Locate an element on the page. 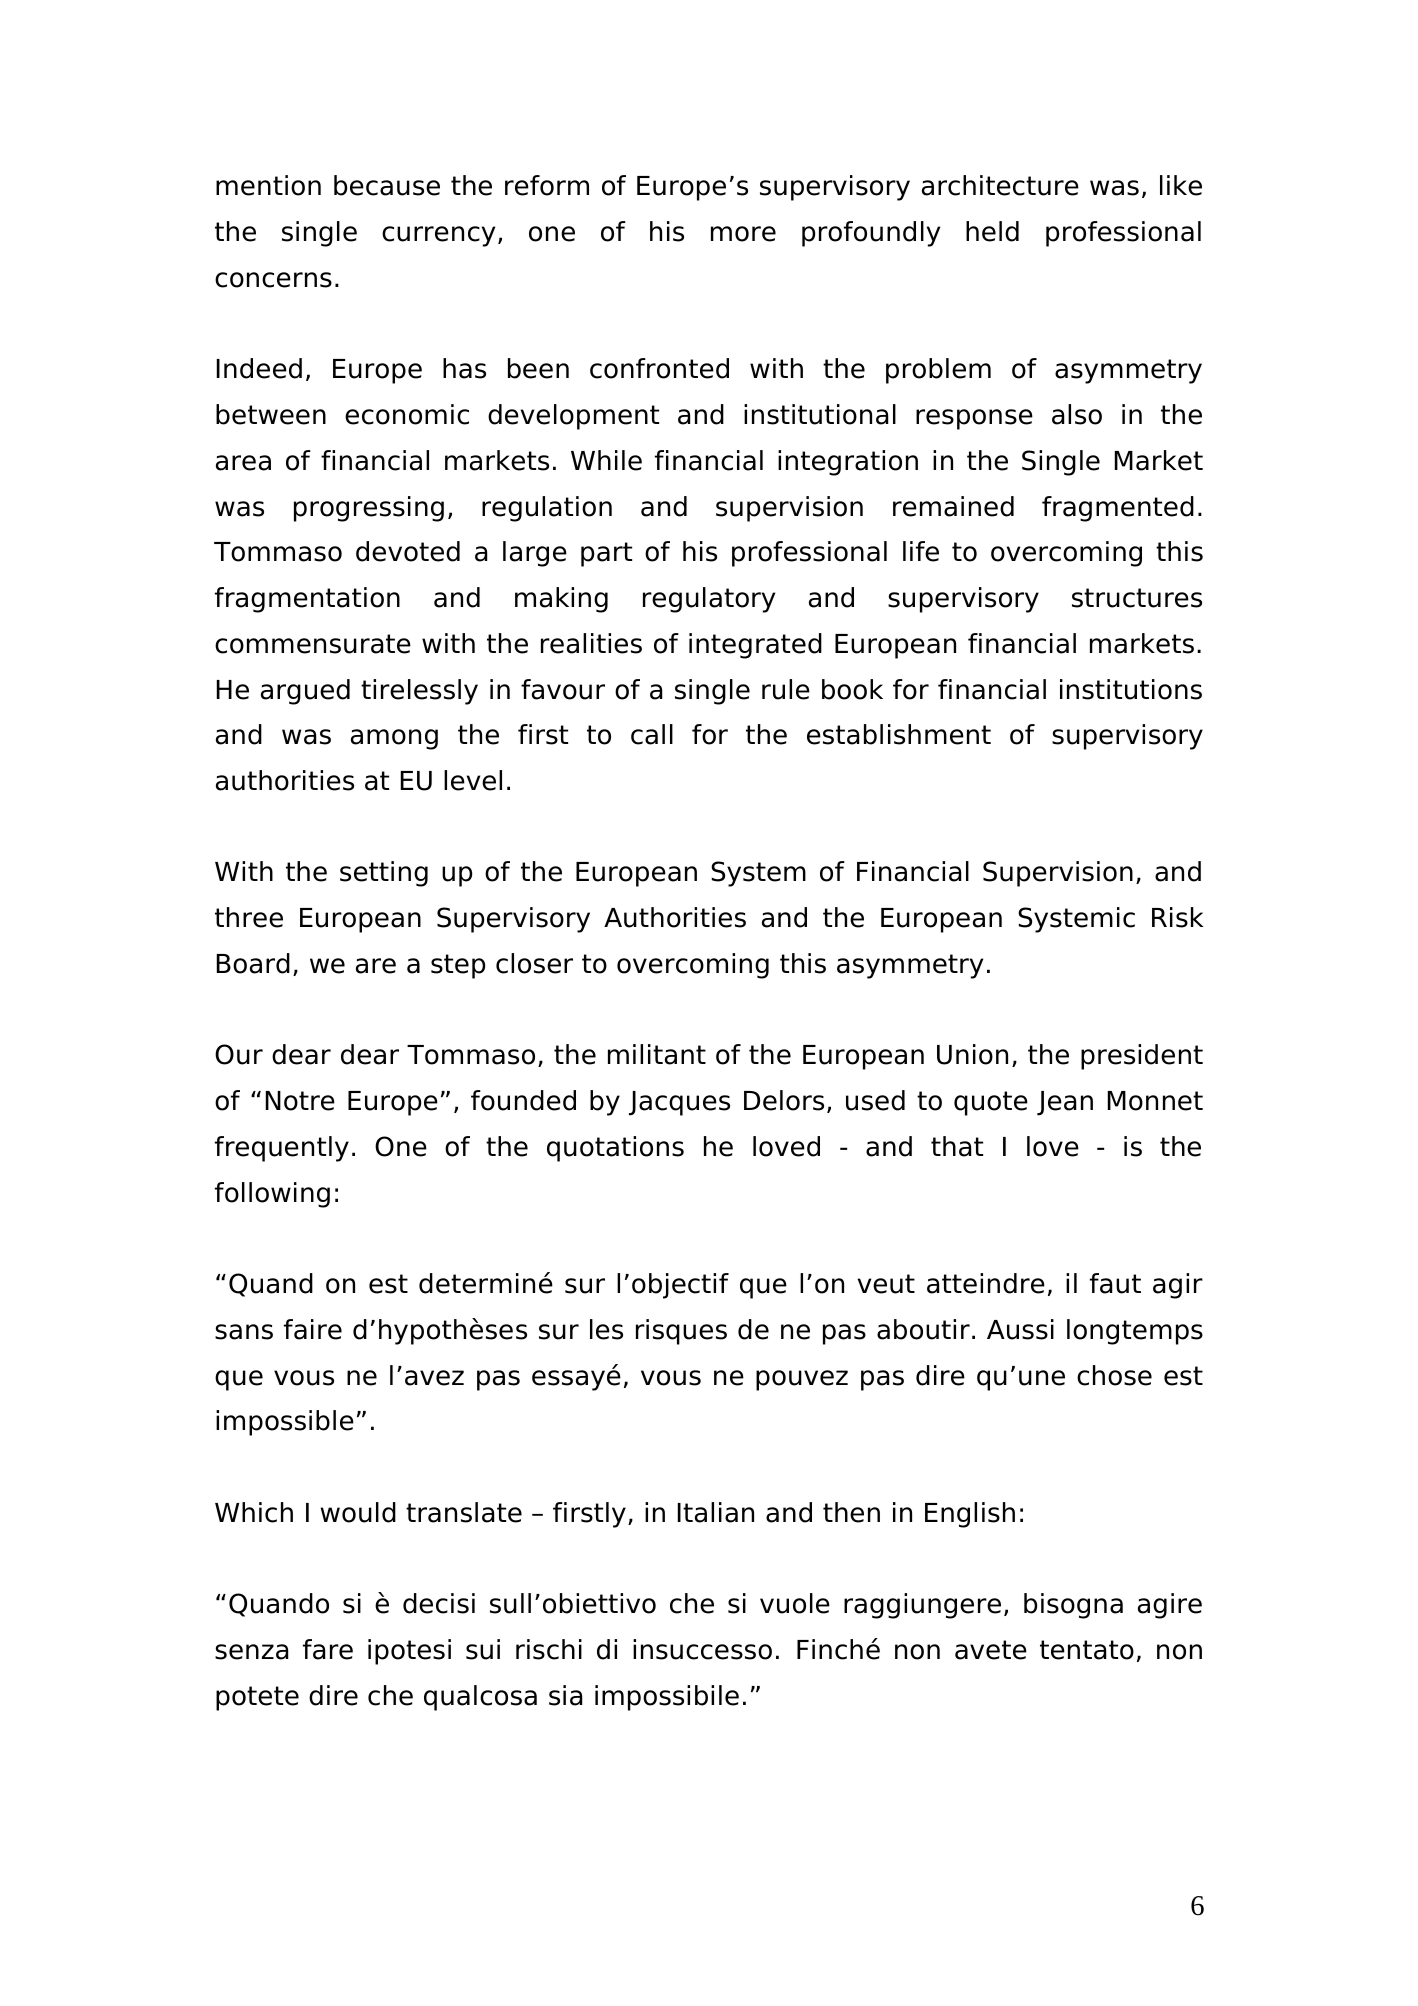 The height and width of the image is (2006, 1418). because is located at coordinates (387, 185).
